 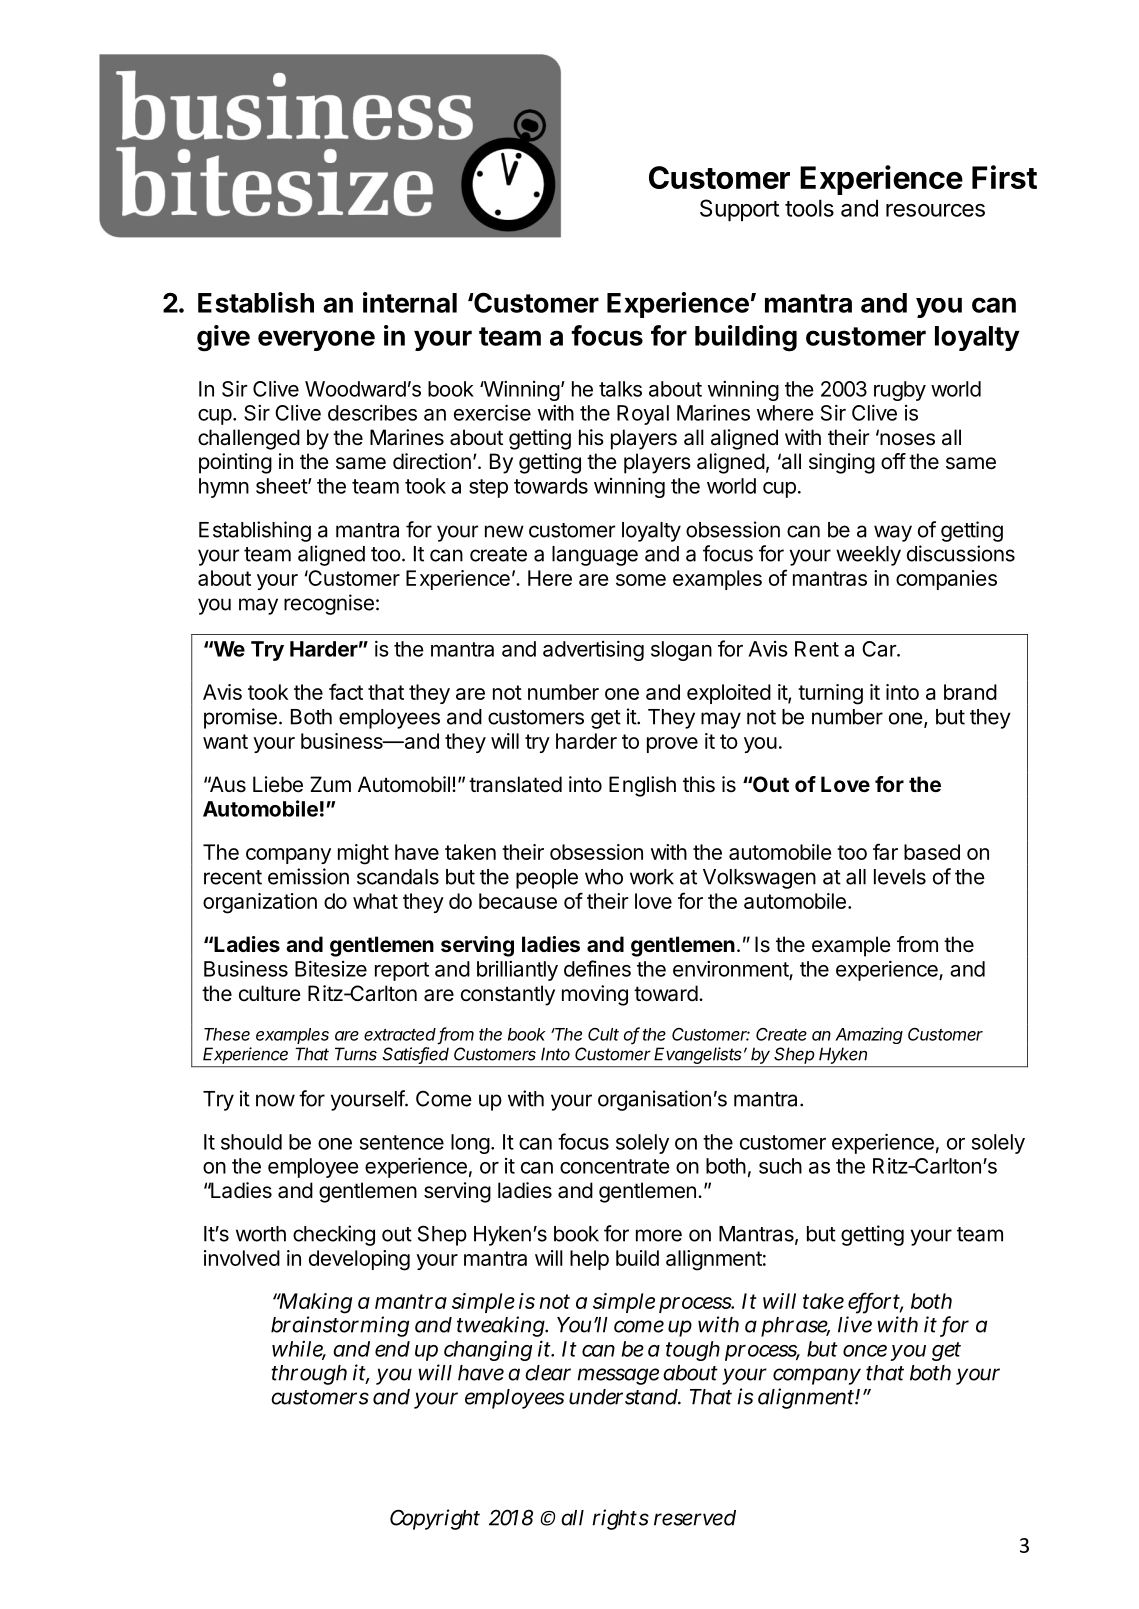 I want to click on emission, so click(x=308, y=876).
